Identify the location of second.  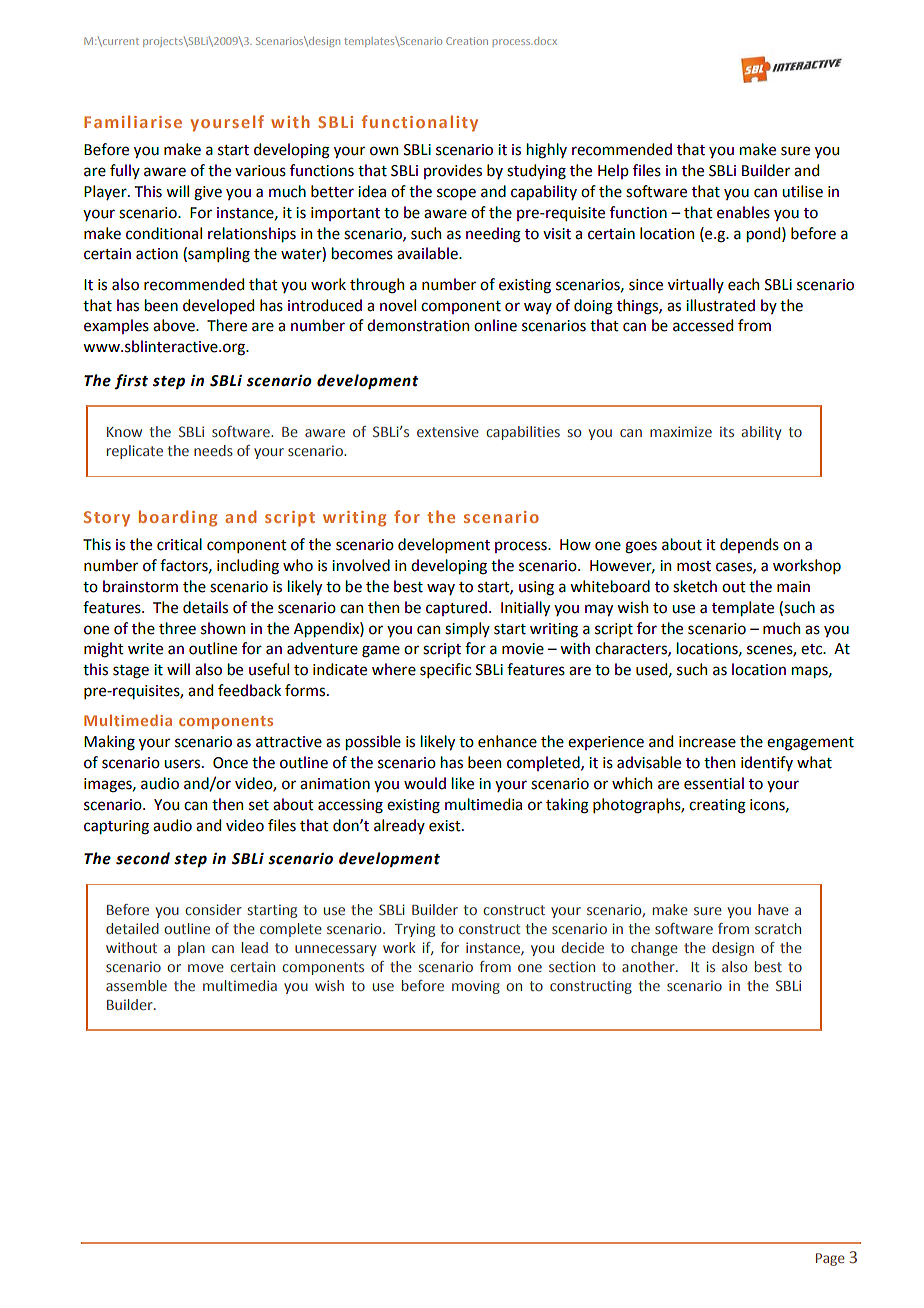
(143, 858).
